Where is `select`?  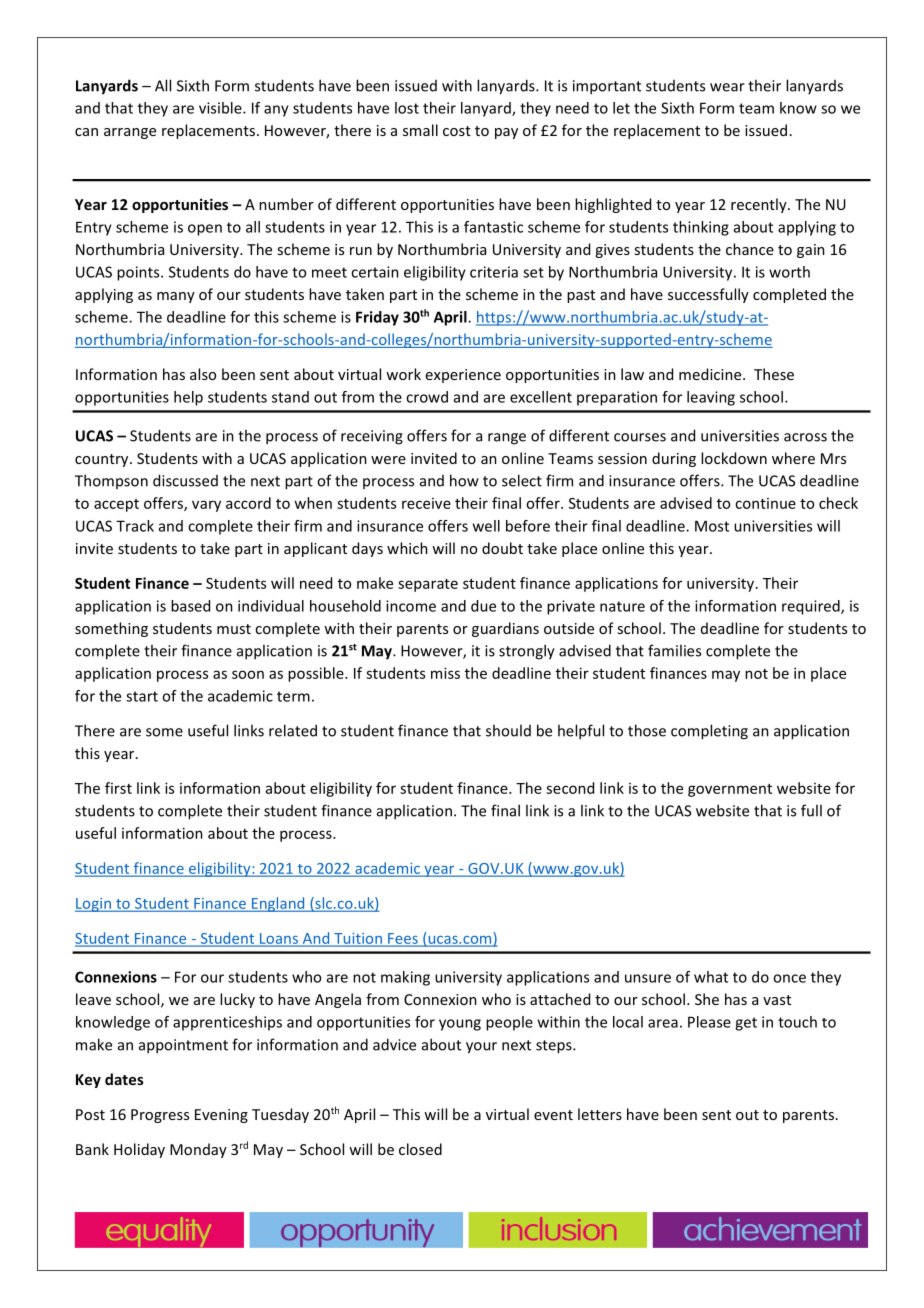 select is located at coordinates (522, 480).
